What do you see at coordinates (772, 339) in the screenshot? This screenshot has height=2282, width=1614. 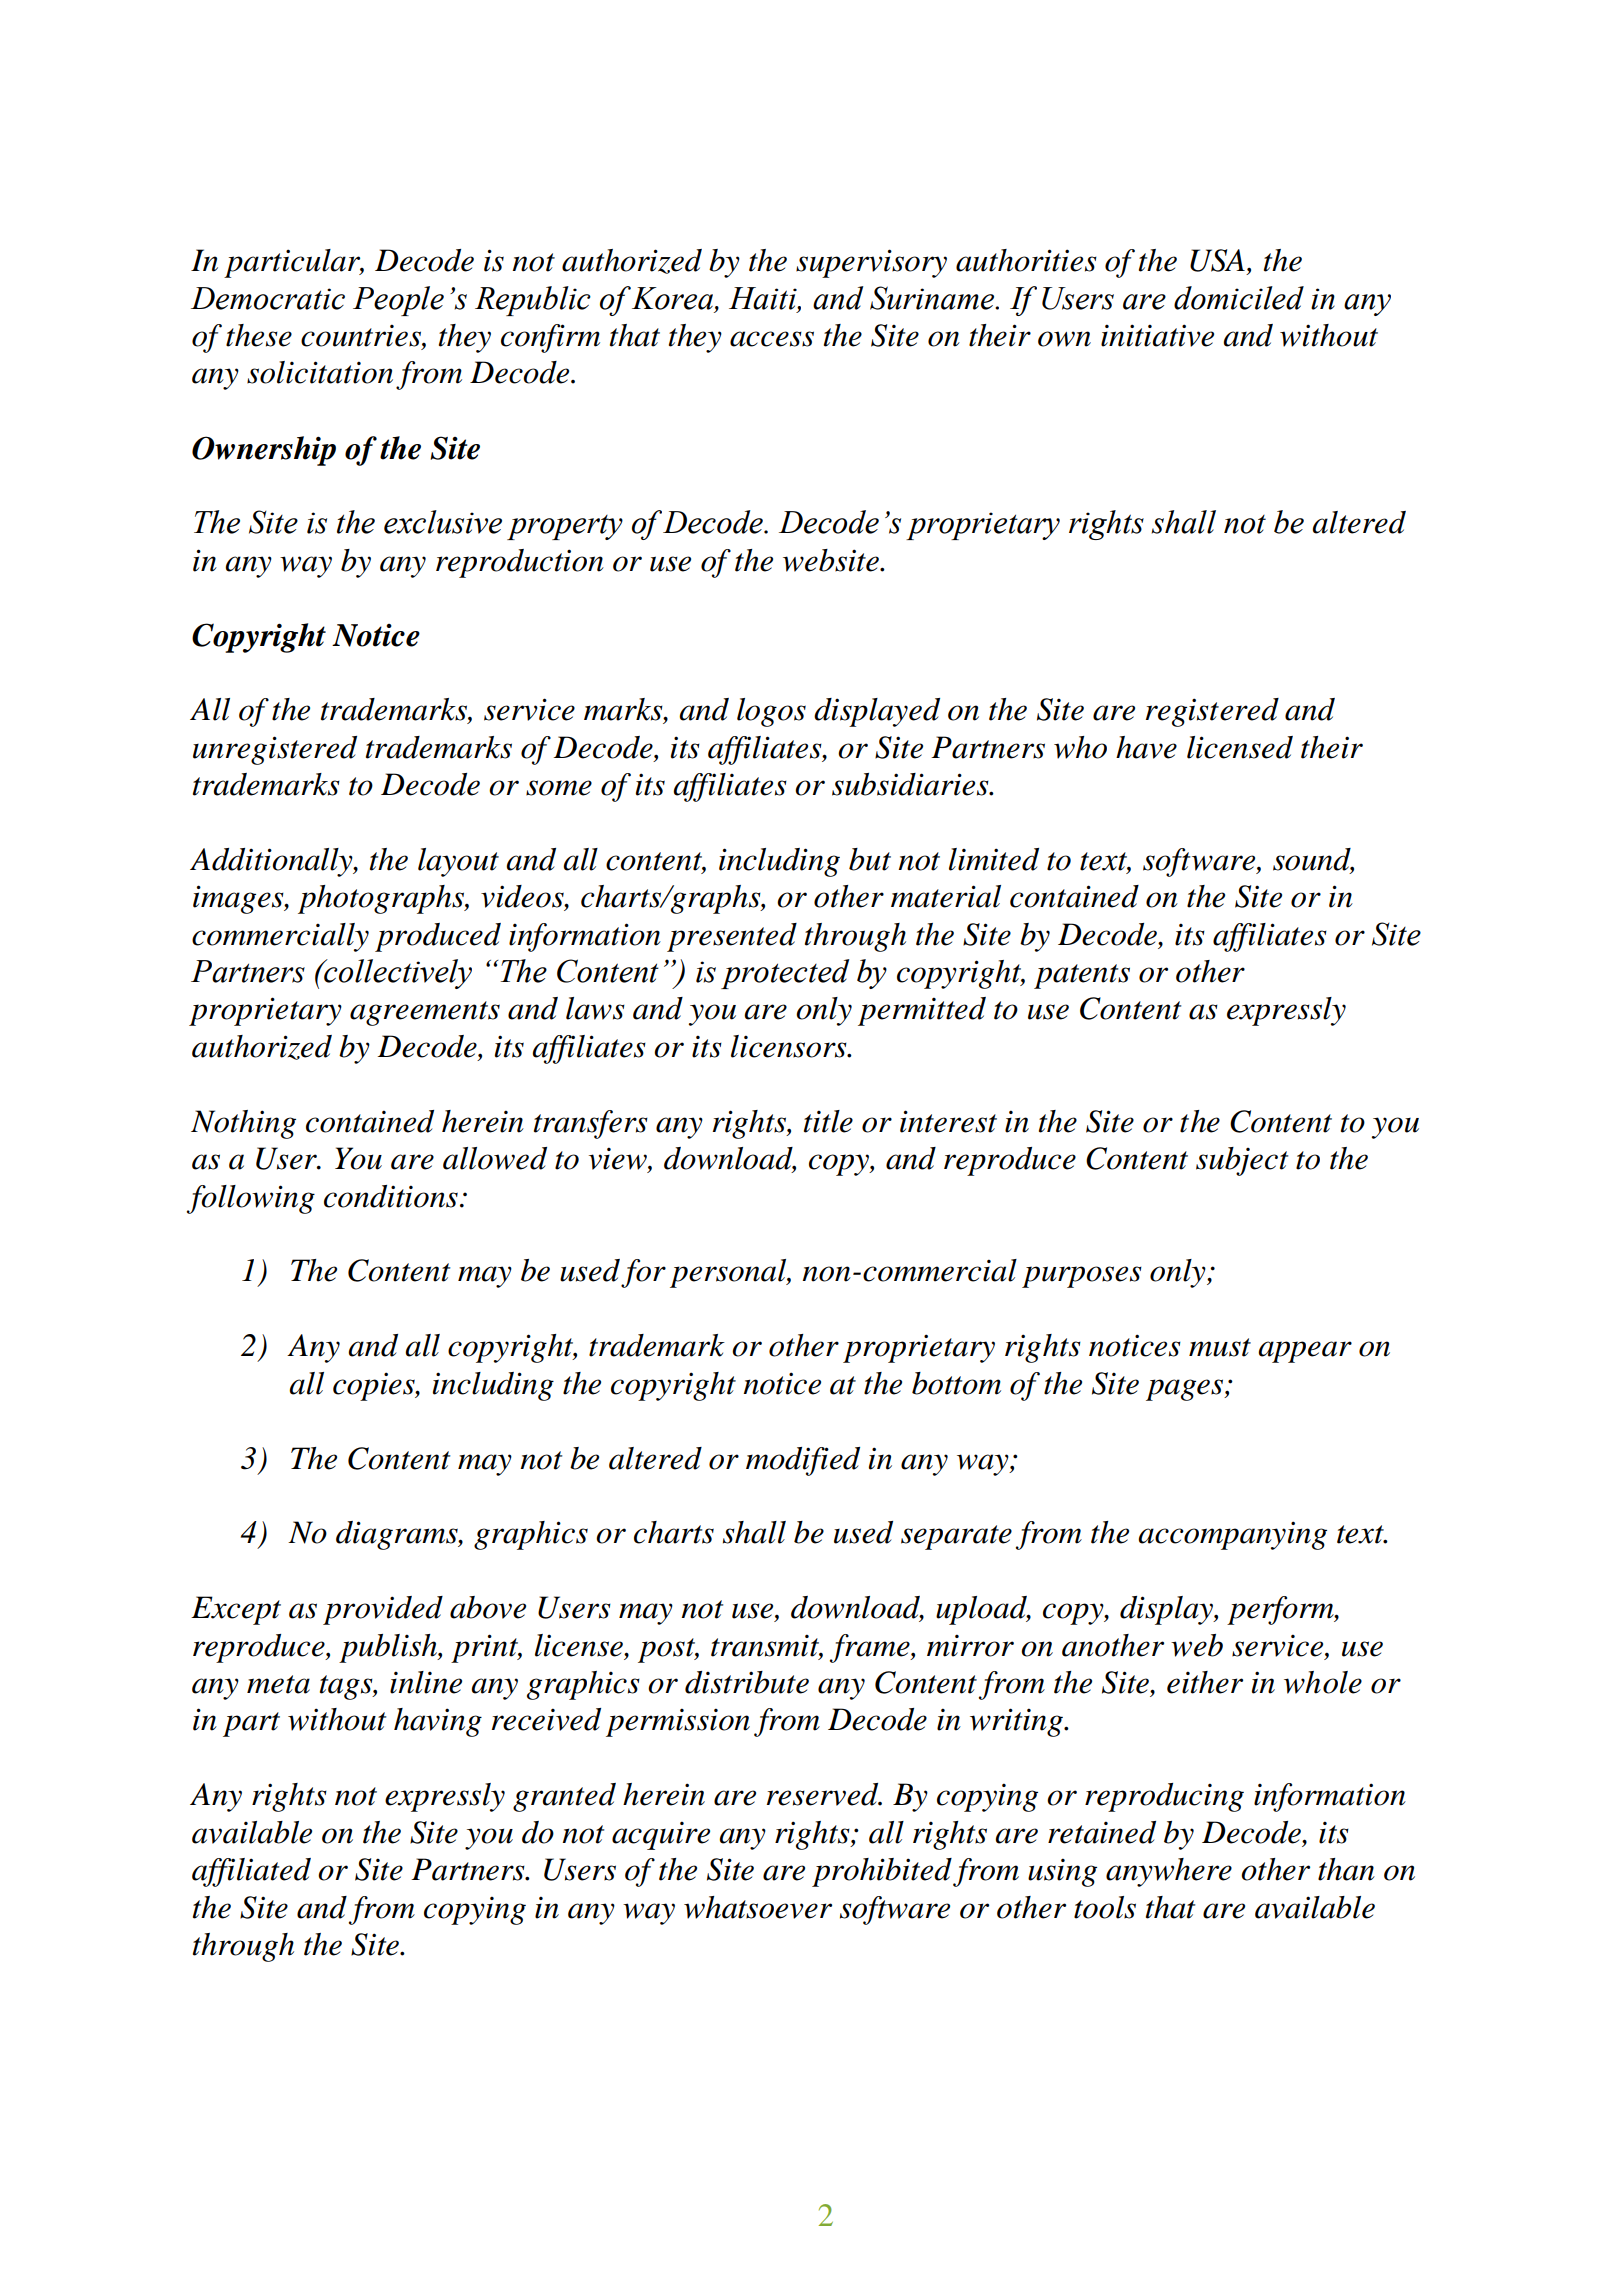 I see `access` at bounding box center [772, 339].
